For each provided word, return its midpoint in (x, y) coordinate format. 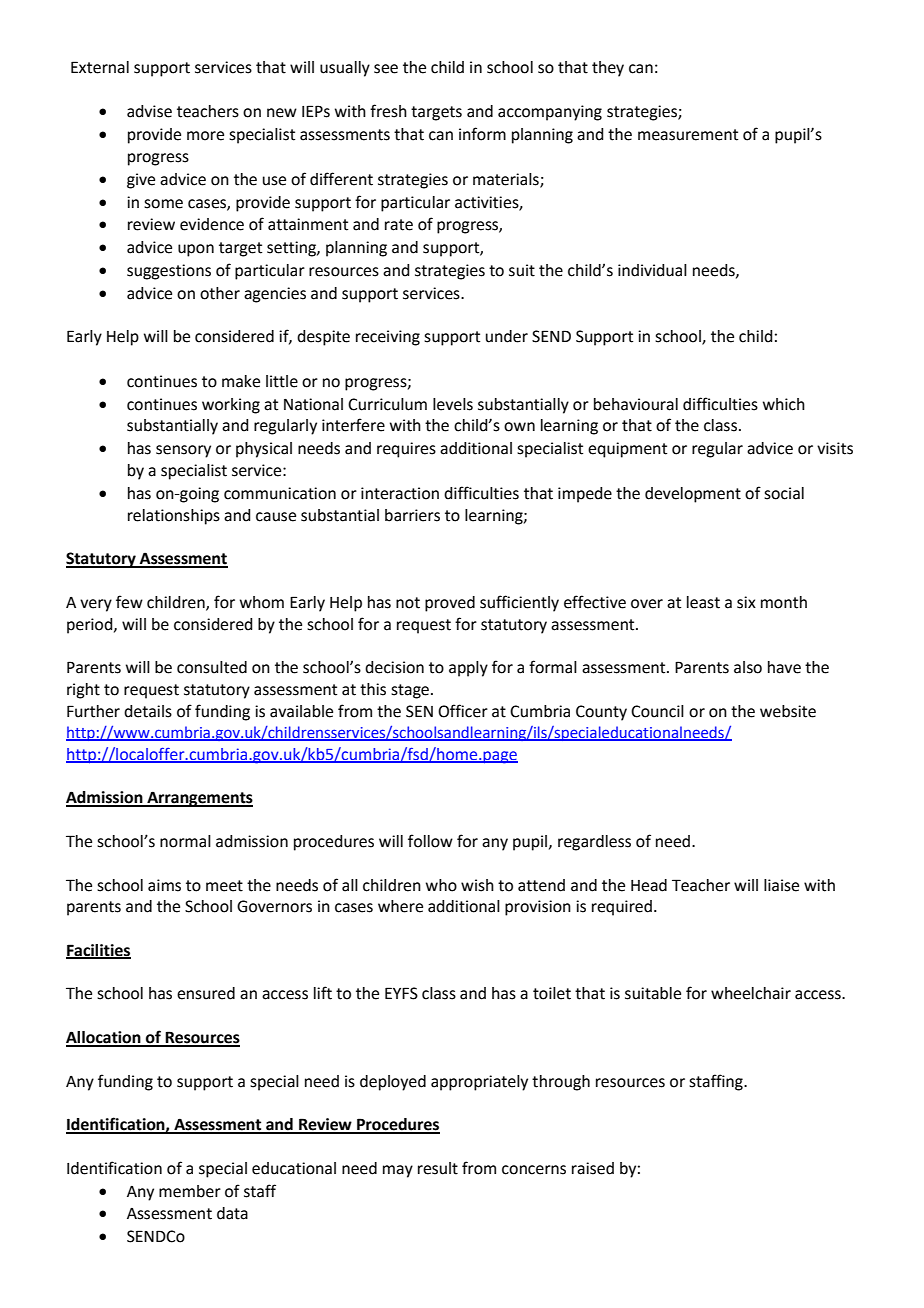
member (190, 1191)
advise (149, 111)
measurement (688, 135)
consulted (212, 667)
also (748, 667)
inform (482, 134)
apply (468, 669)
